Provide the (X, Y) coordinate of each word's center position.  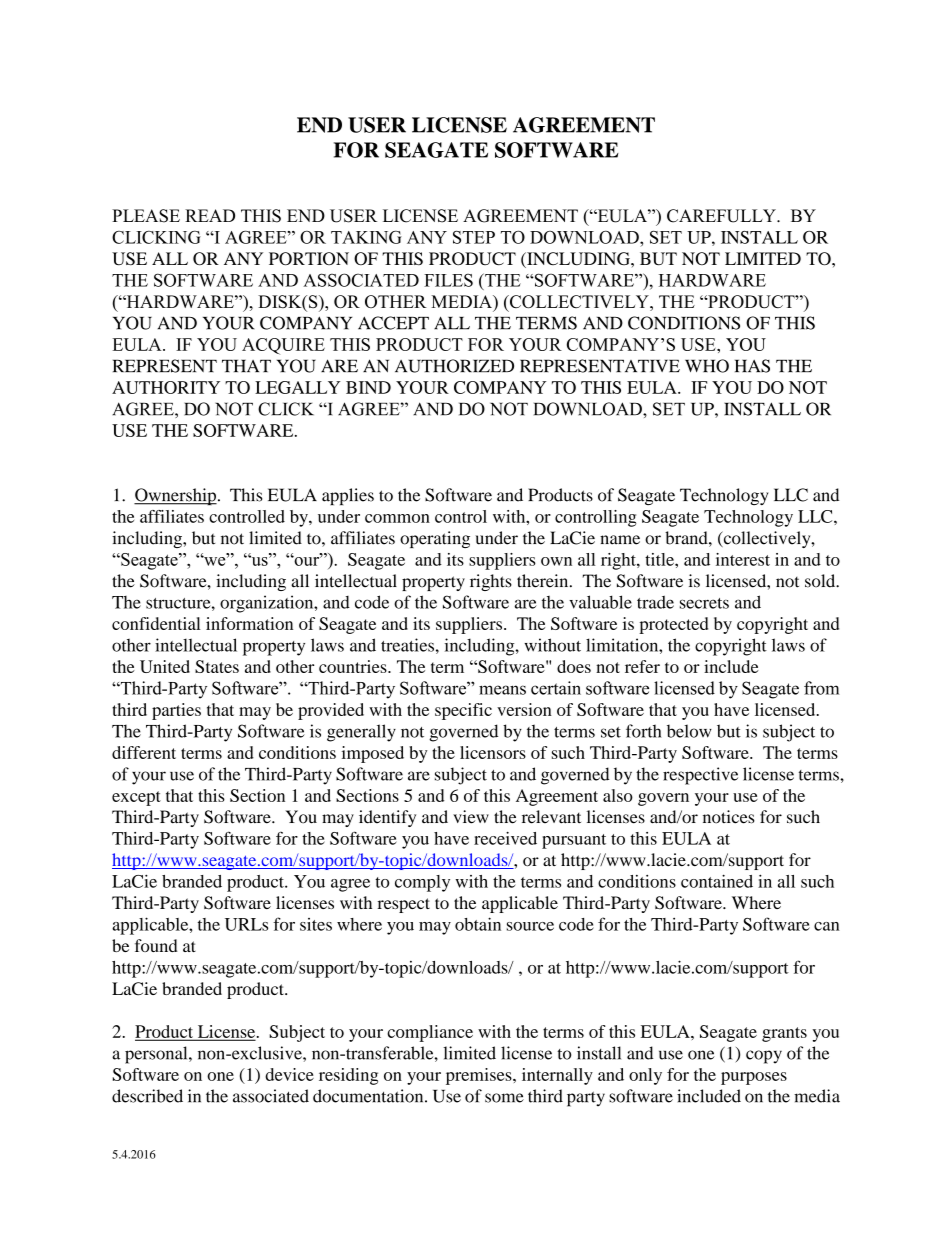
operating (435, 539)
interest (743, 559)
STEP (474, 237)
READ (210, 215)
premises (480, 1076)
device (289, 1074)
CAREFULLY (722, 216)
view (471, 817)
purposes (754, 1078)
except (136, 798)
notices (729, 817)
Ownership (175, 496)
